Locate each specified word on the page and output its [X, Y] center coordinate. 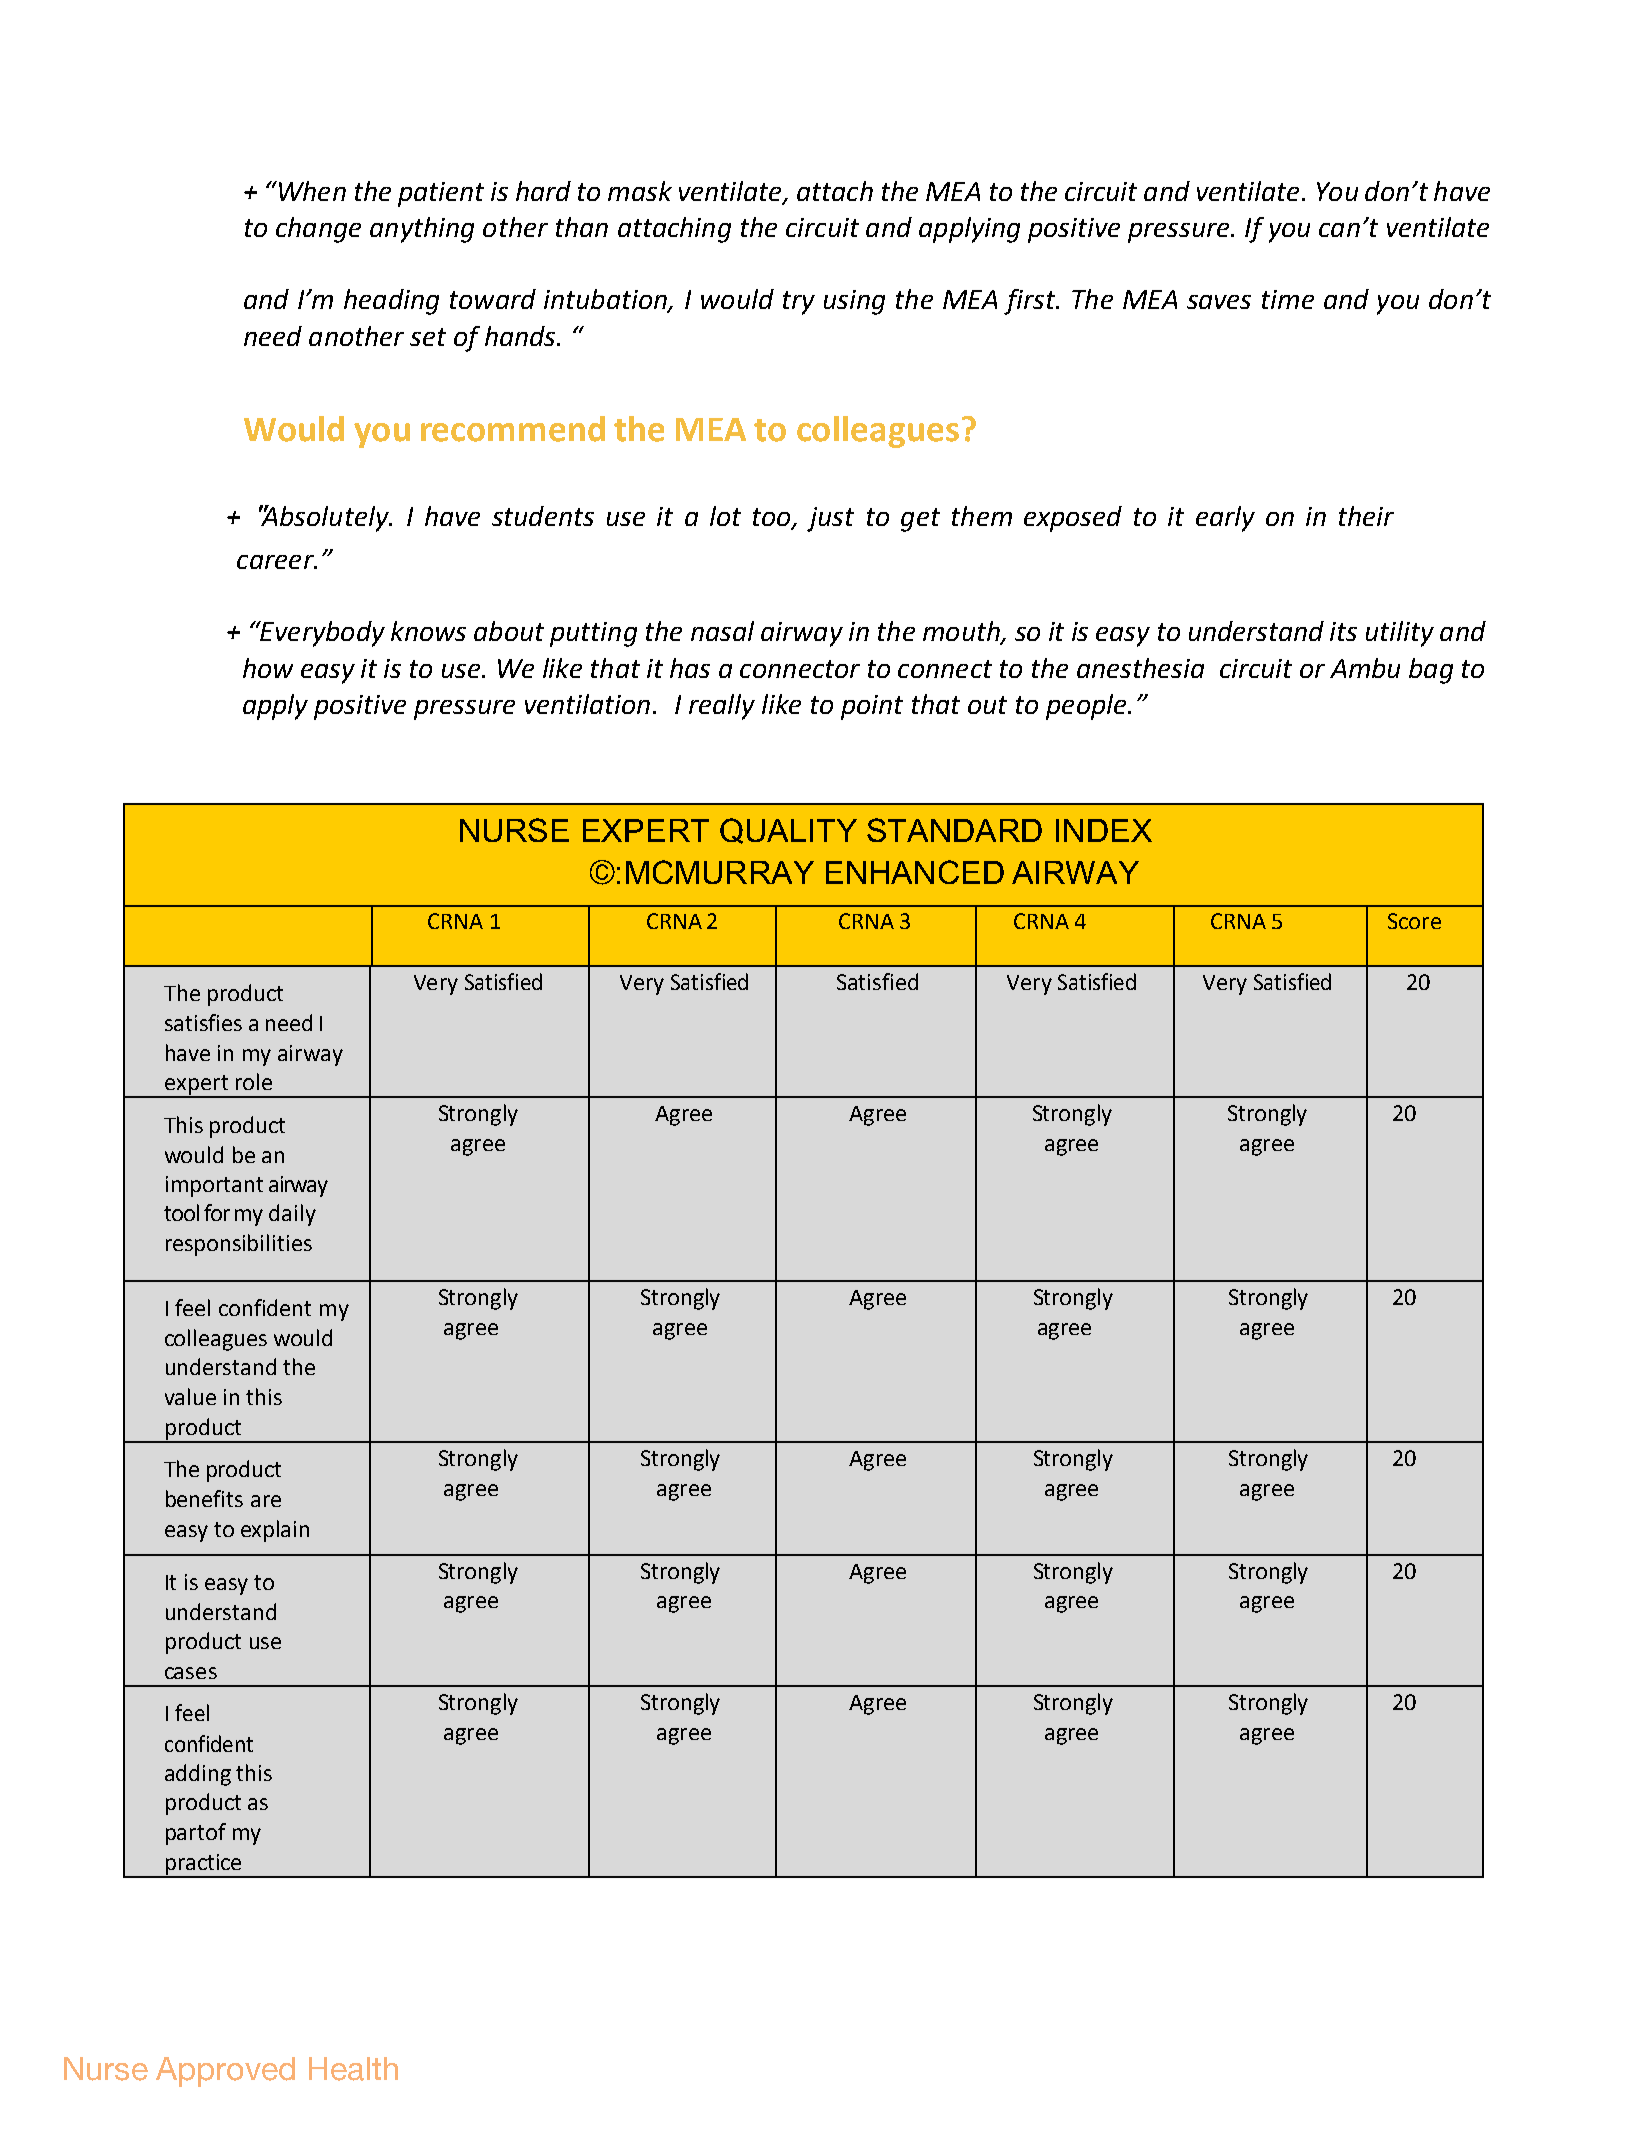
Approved [225, 2072]
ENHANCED [915, 872]
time [1288, 299]
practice [203, 1865]
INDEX [1104, 830]
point [872, 707]
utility [1400, 634]
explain [275, 1531]
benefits [204, 1498]
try [799, 303]
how [268, 668]
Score [1414, 921]
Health [353, 2069]
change [318, 230]
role [254, 1081]
